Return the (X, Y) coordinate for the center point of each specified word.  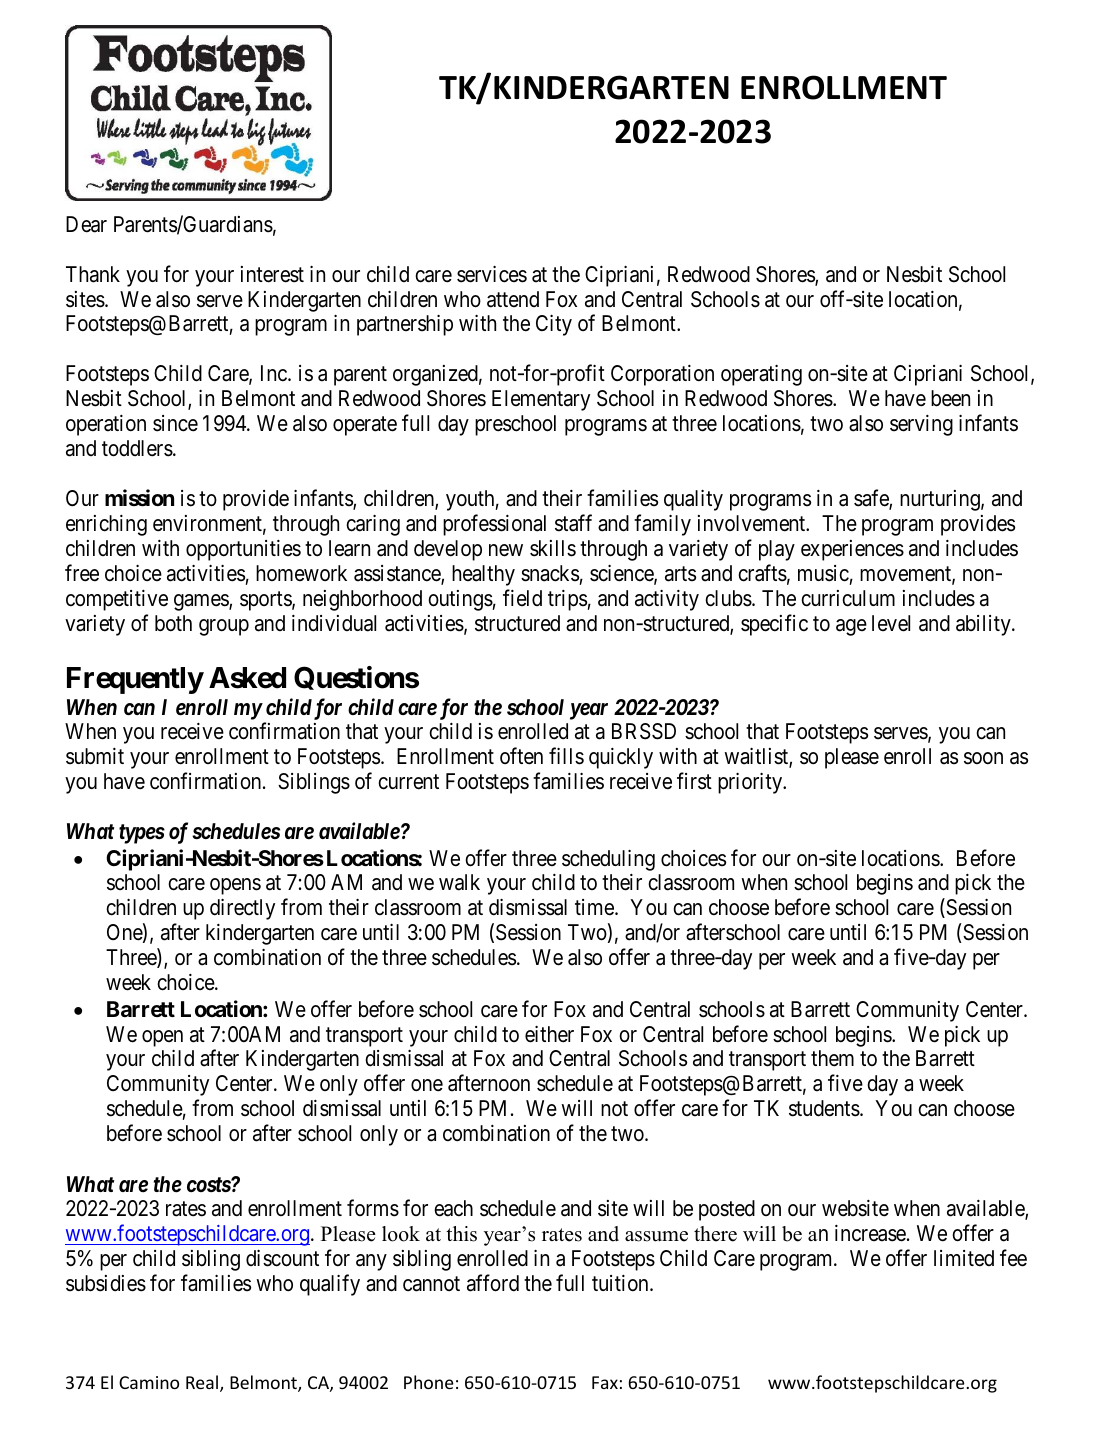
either (549, 1034)
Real (203, 1383)
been (950, 398)
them (832, 1058)
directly (242, 909)
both (173, 623)
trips (568, 600)
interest (272, 274)
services (492, 274)
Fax (605, 1382)
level (891, 623)
